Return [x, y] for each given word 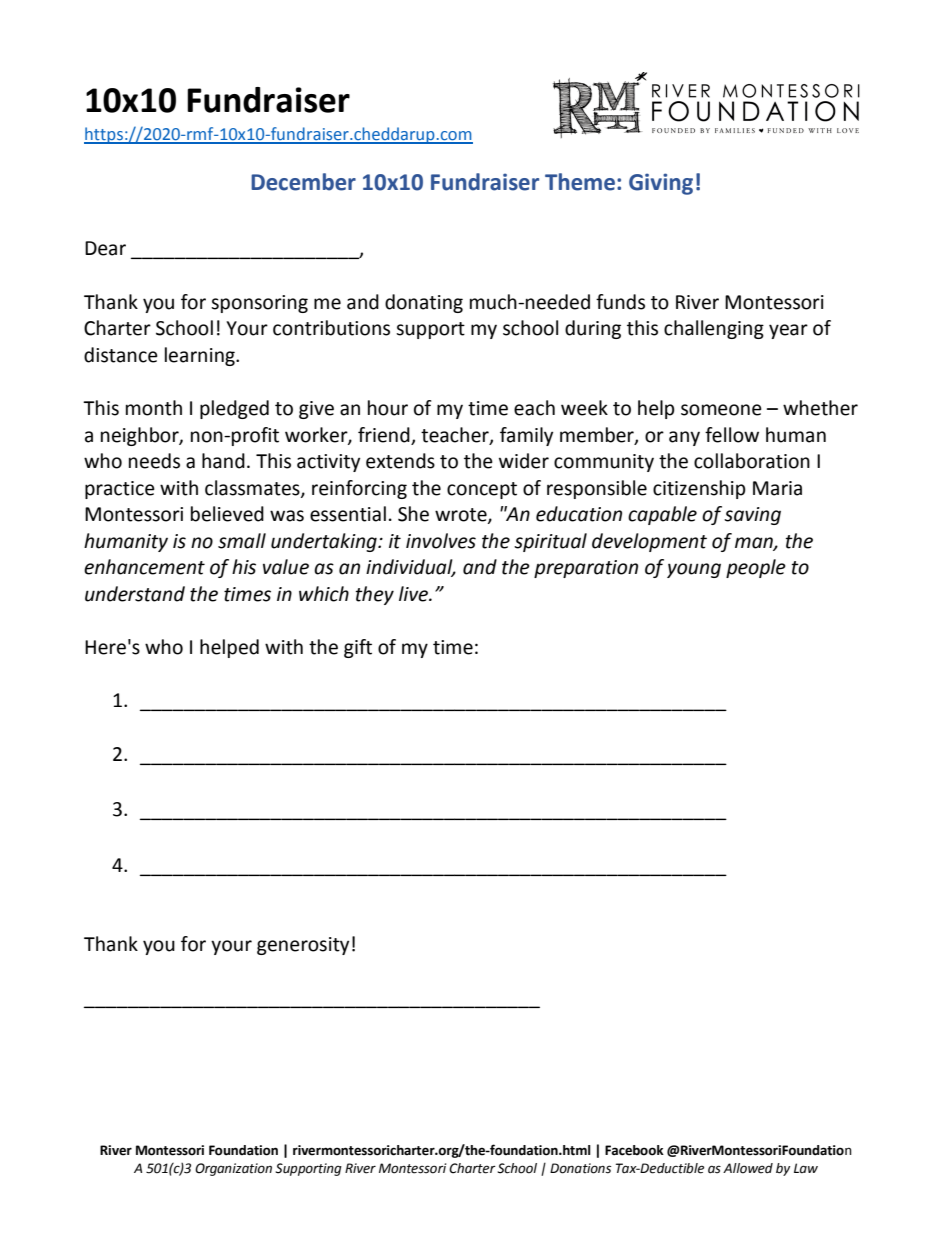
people [756, 568]
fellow [732, 435]
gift [358, 648]
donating [424, 303]
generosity [303, 946]
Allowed [748, 1168]
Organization [233, 1169]
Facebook [634, 1150]
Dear [105, 248]
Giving [661, 184]
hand [223, 461]
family [526, 436]
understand [135, 594]
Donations [580, 1168]
